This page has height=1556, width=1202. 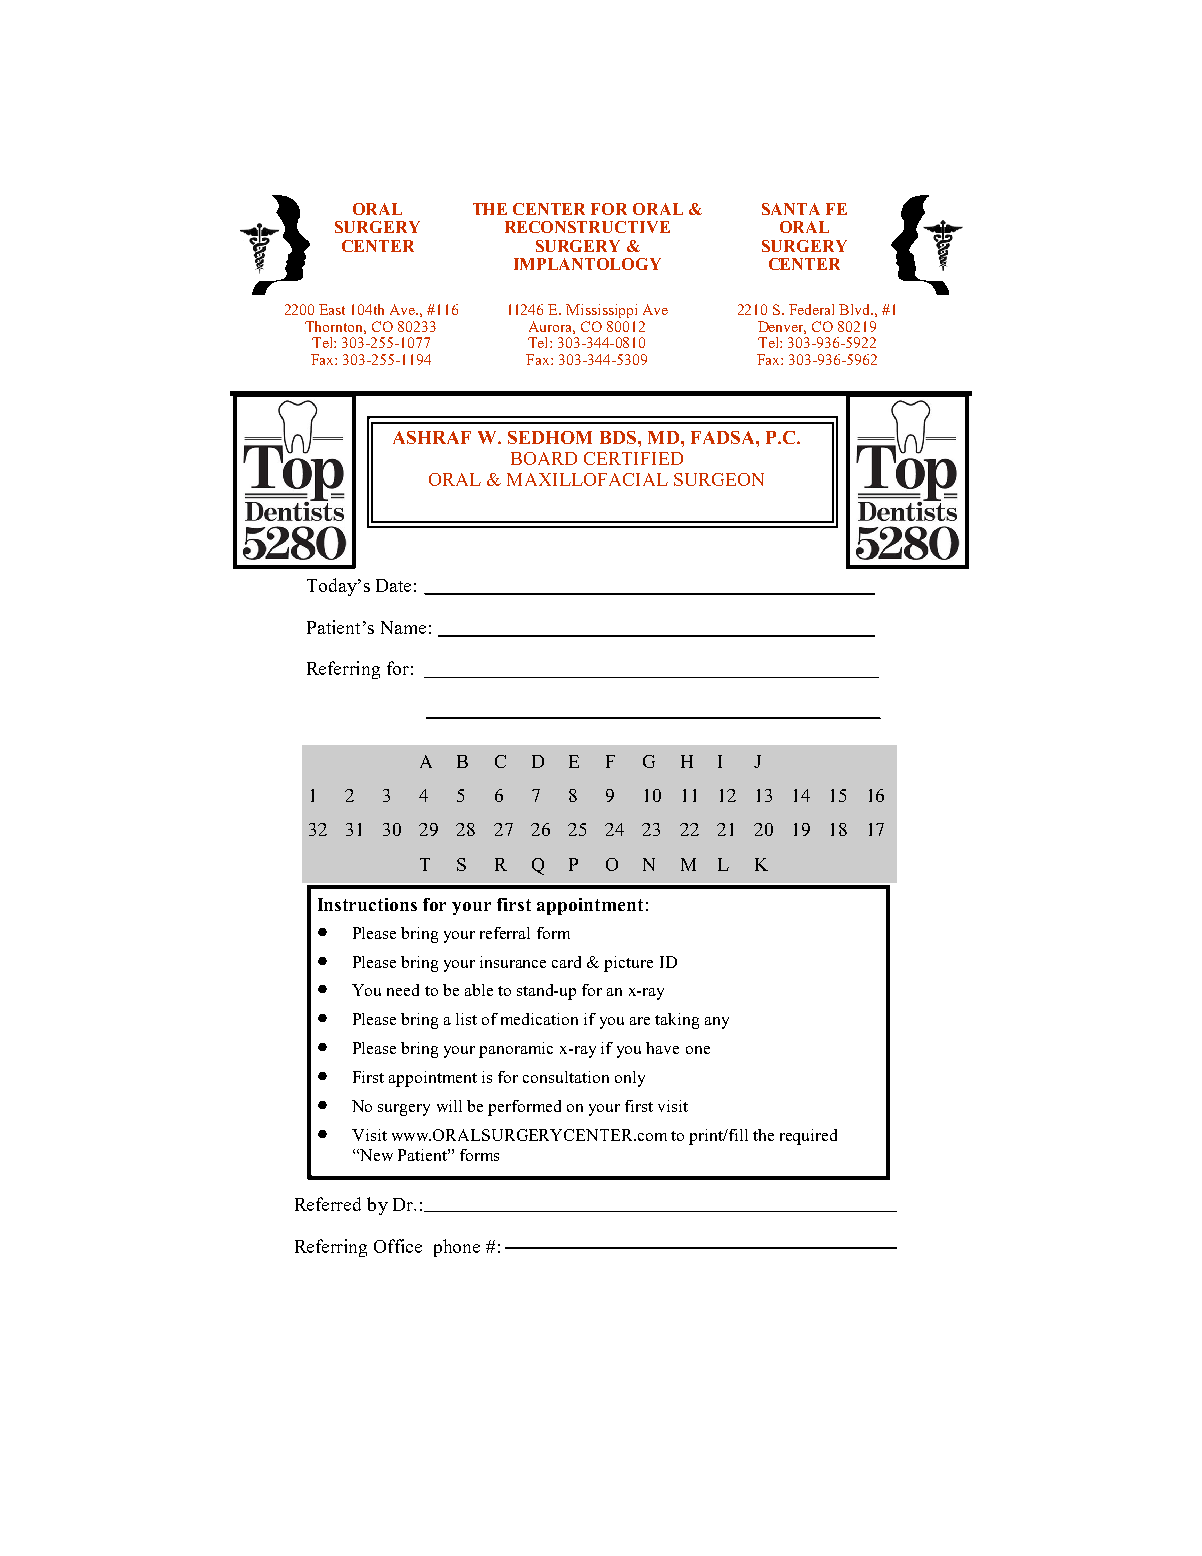 I want to click on SANTA, so click(x=791, y=209).
